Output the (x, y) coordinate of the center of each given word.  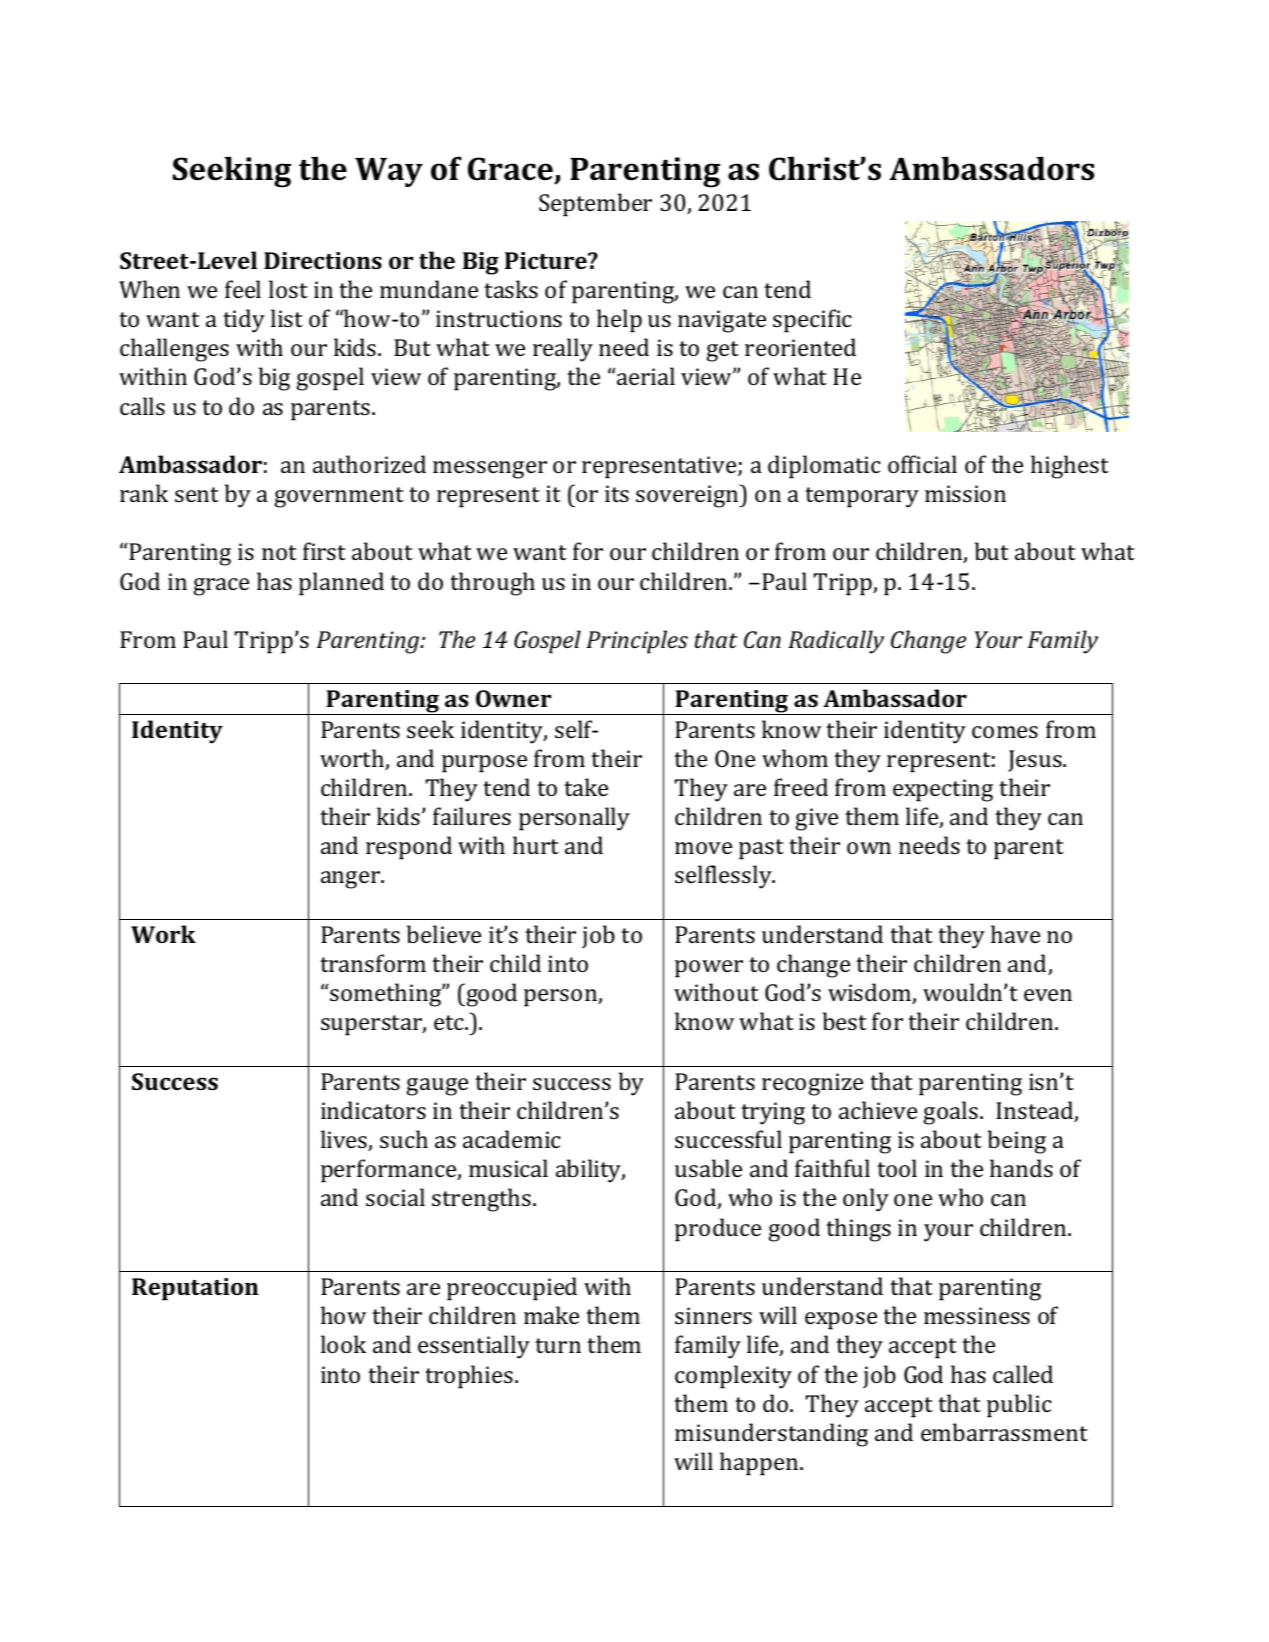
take (586, 787)
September (595, 205)
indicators (373, 1110)
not (279, 552)
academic (512, 1139)
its (617, 493)
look (343, 1344)
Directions (323, 260)
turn (558, 1345)
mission (965, 493)
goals (950, 1113)
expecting (943, 790)
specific (812, 321)
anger (352, 880)
